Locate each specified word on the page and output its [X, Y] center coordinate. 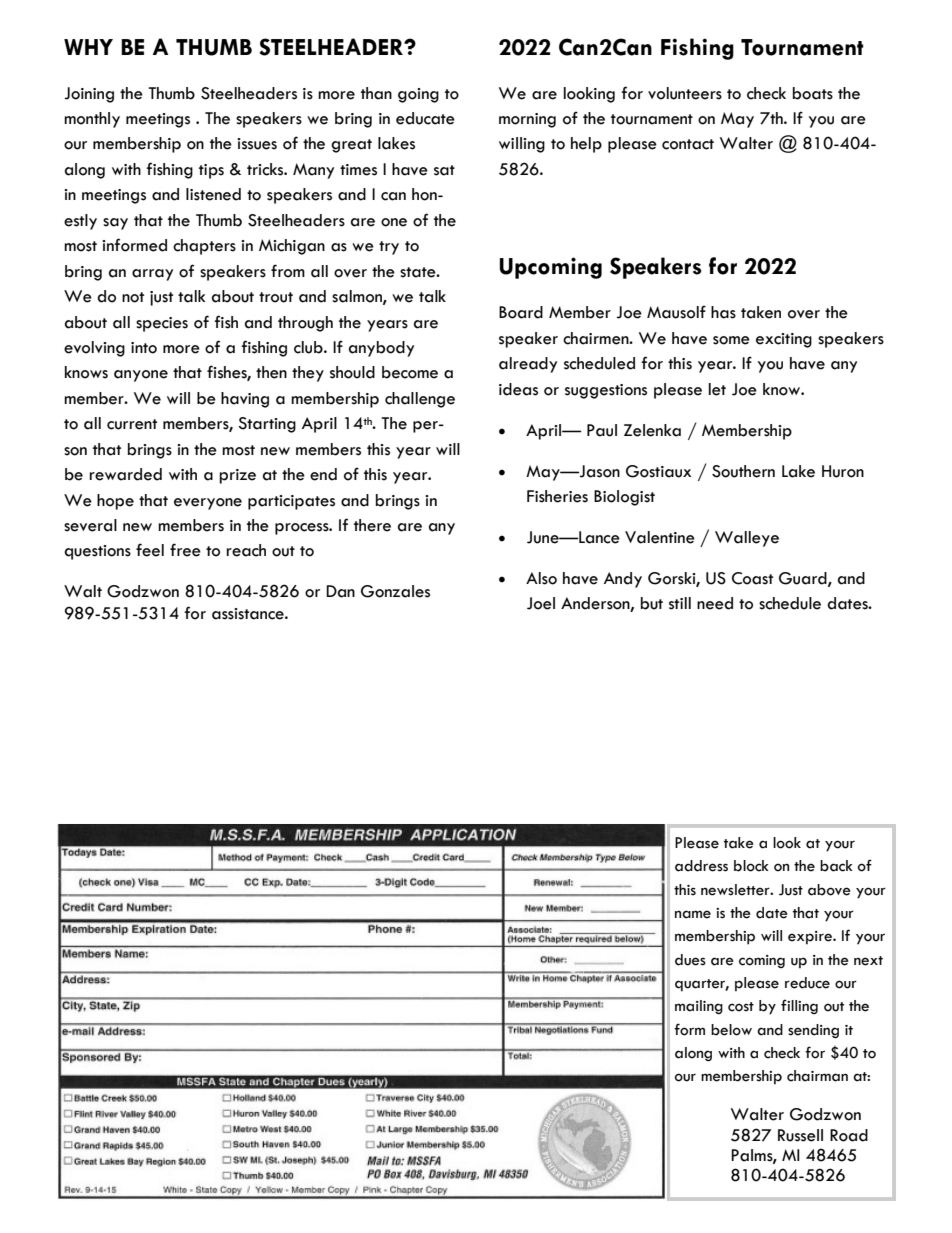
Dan [340, 591]
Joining [89, 95]
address [701, 866]
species [162, 324]
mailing [699, 1007]
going [418, 95]
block [751, 866]
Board [521, 312]
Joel [541, 603]
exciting [784, 340]
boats [813, 93]
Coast [752, 578]
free [185, 550]
